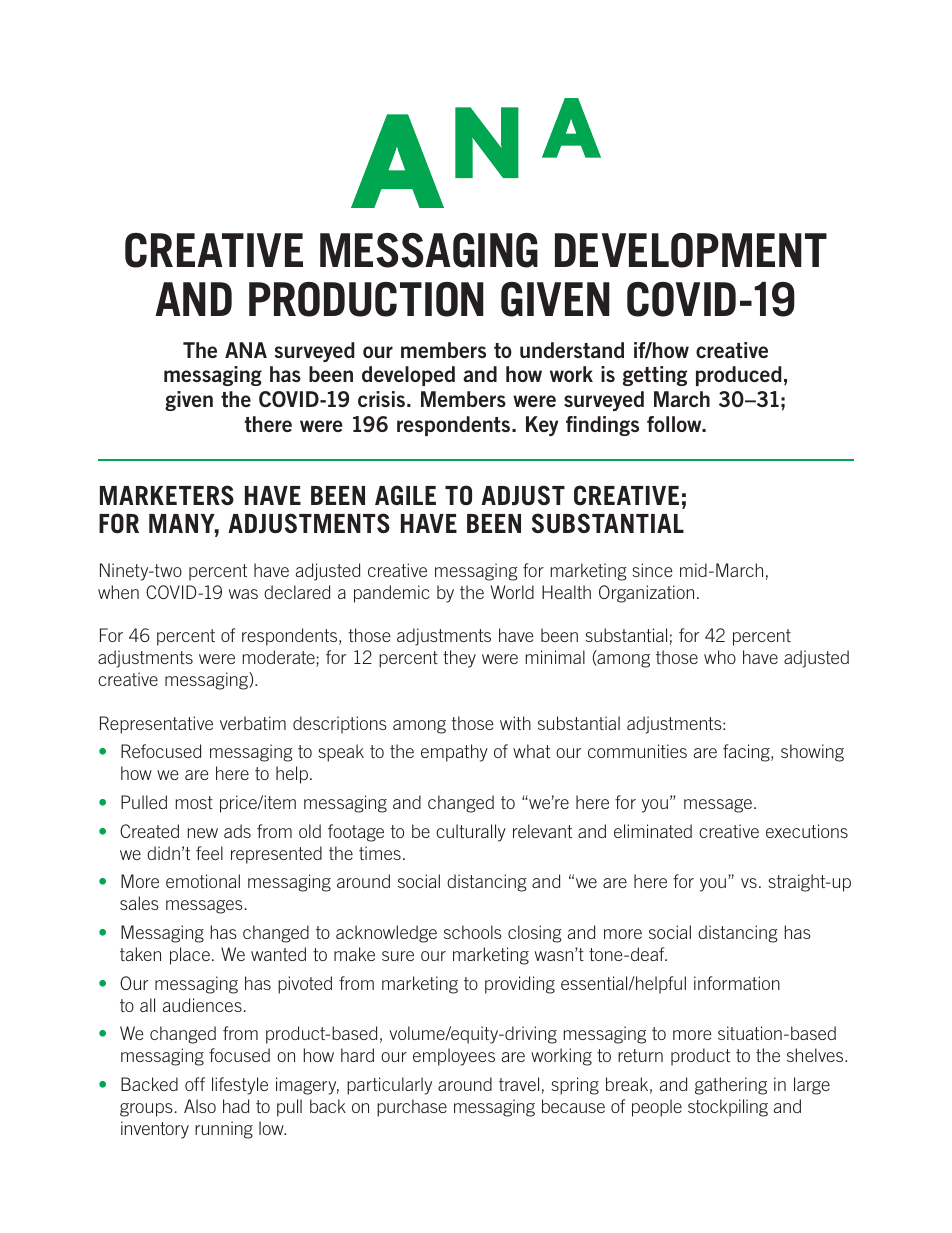 This image has height=1233, width=952. Describe the element at coordinates (246, 350) in the image. I see `ANA` at that location.
